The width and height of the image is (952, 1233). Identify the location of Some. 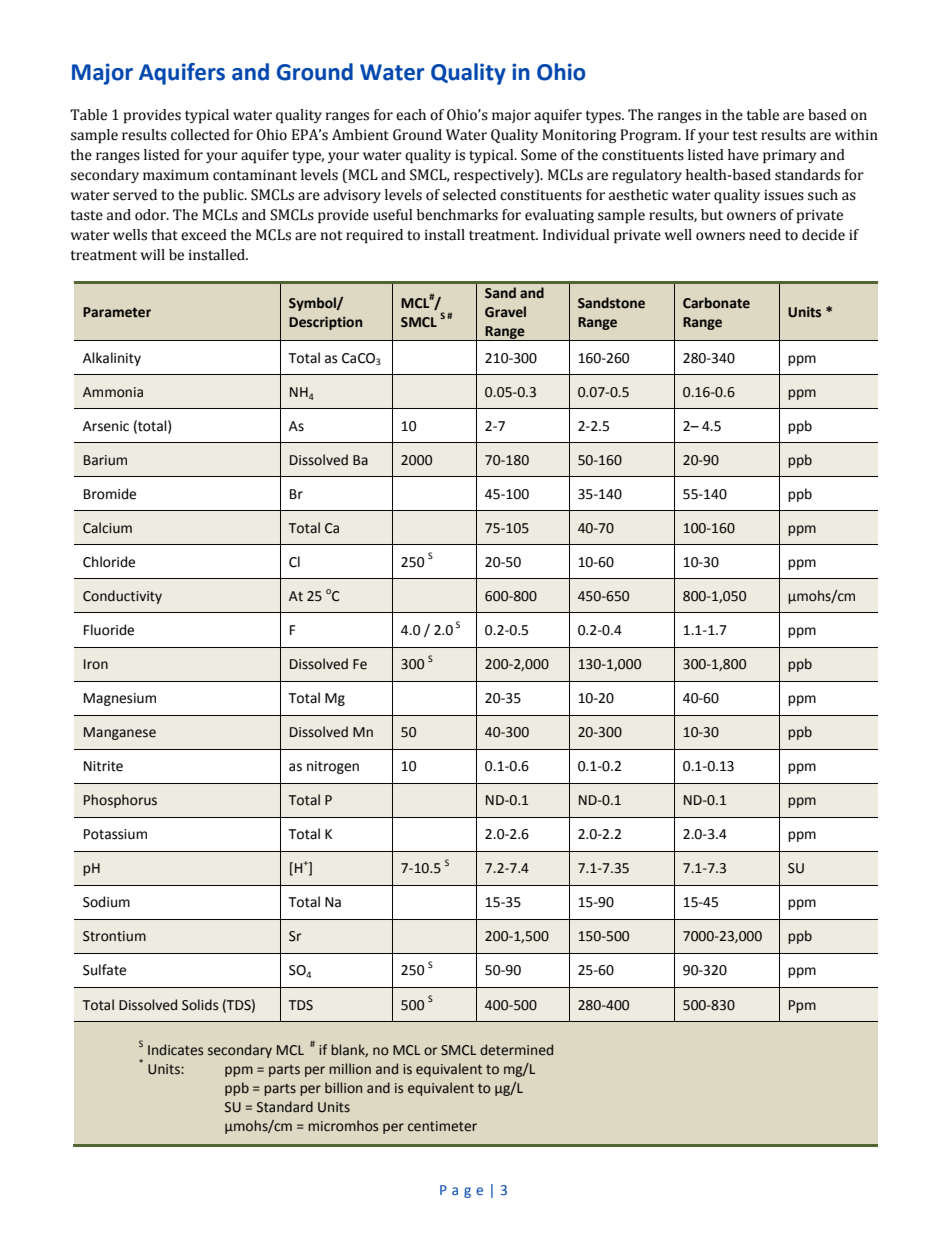
(539, 155).
